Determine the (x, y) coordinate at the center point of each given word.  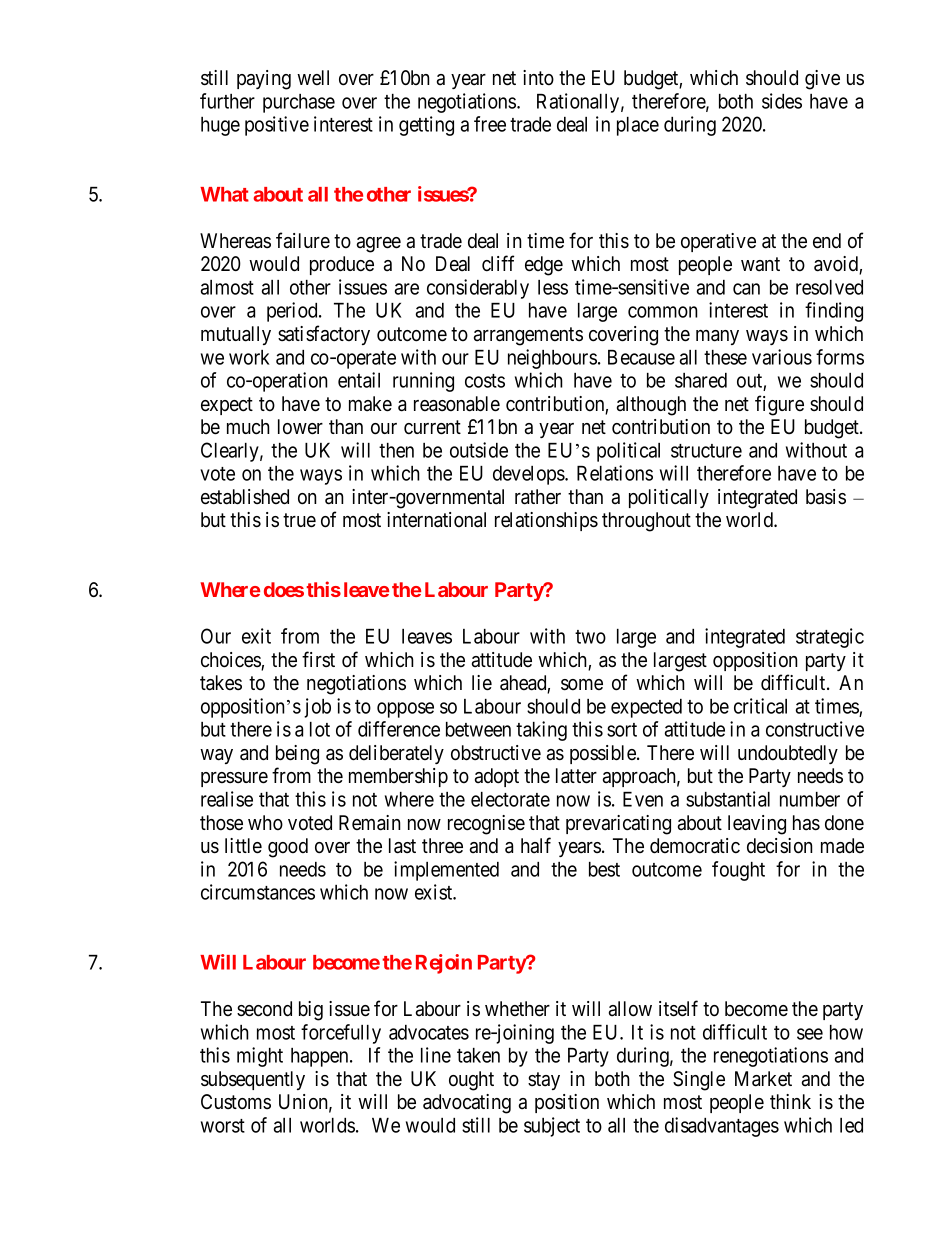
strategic (830, 638)
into (538, 78)
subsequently (253, 1080)
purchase (299, 103)
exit (256, 636)
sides (782, 101)
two (590, 637)
